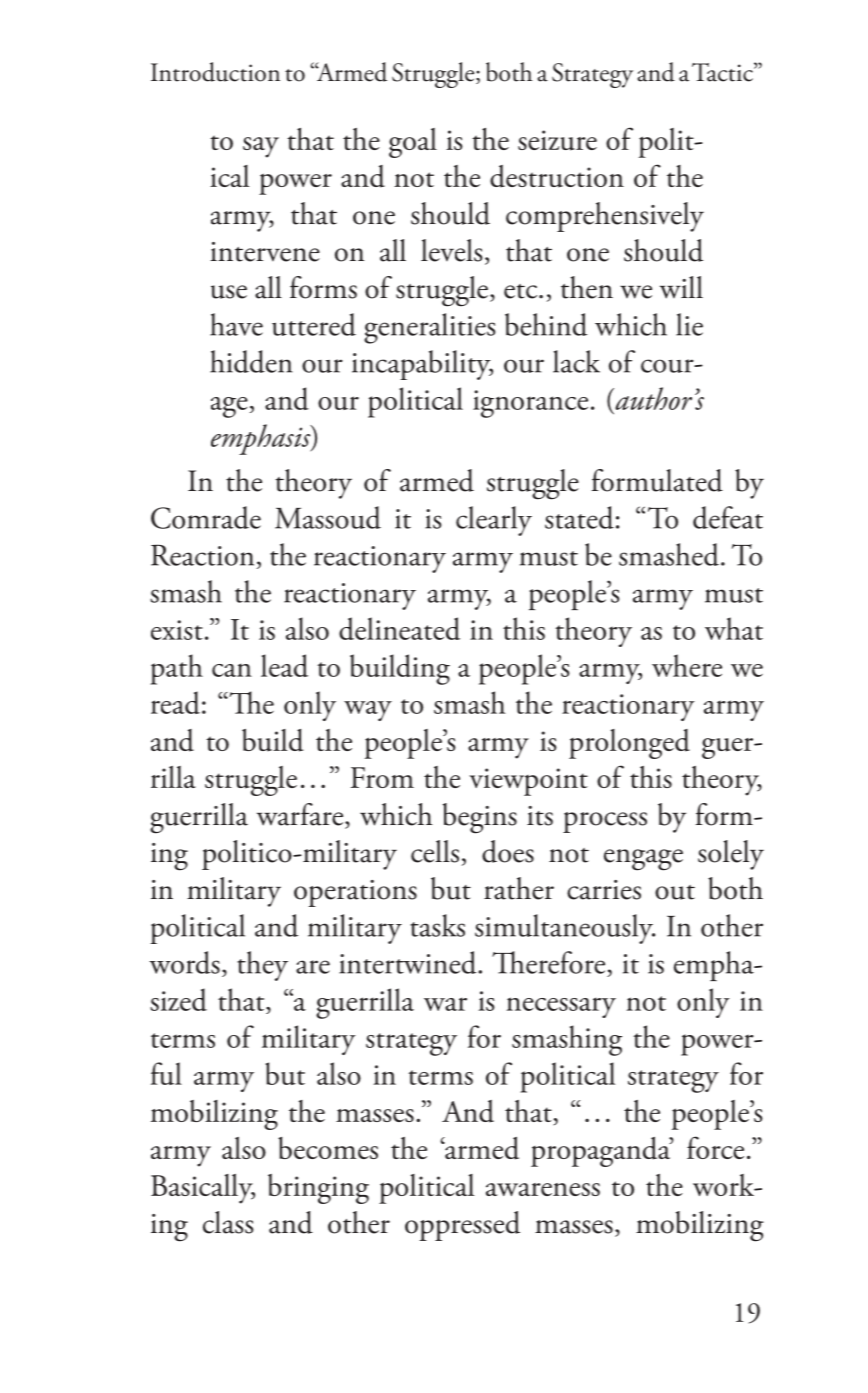  What do you see at coordinates (413, 143) in the image?
I see `goal` at bounding box center [413, 143].
